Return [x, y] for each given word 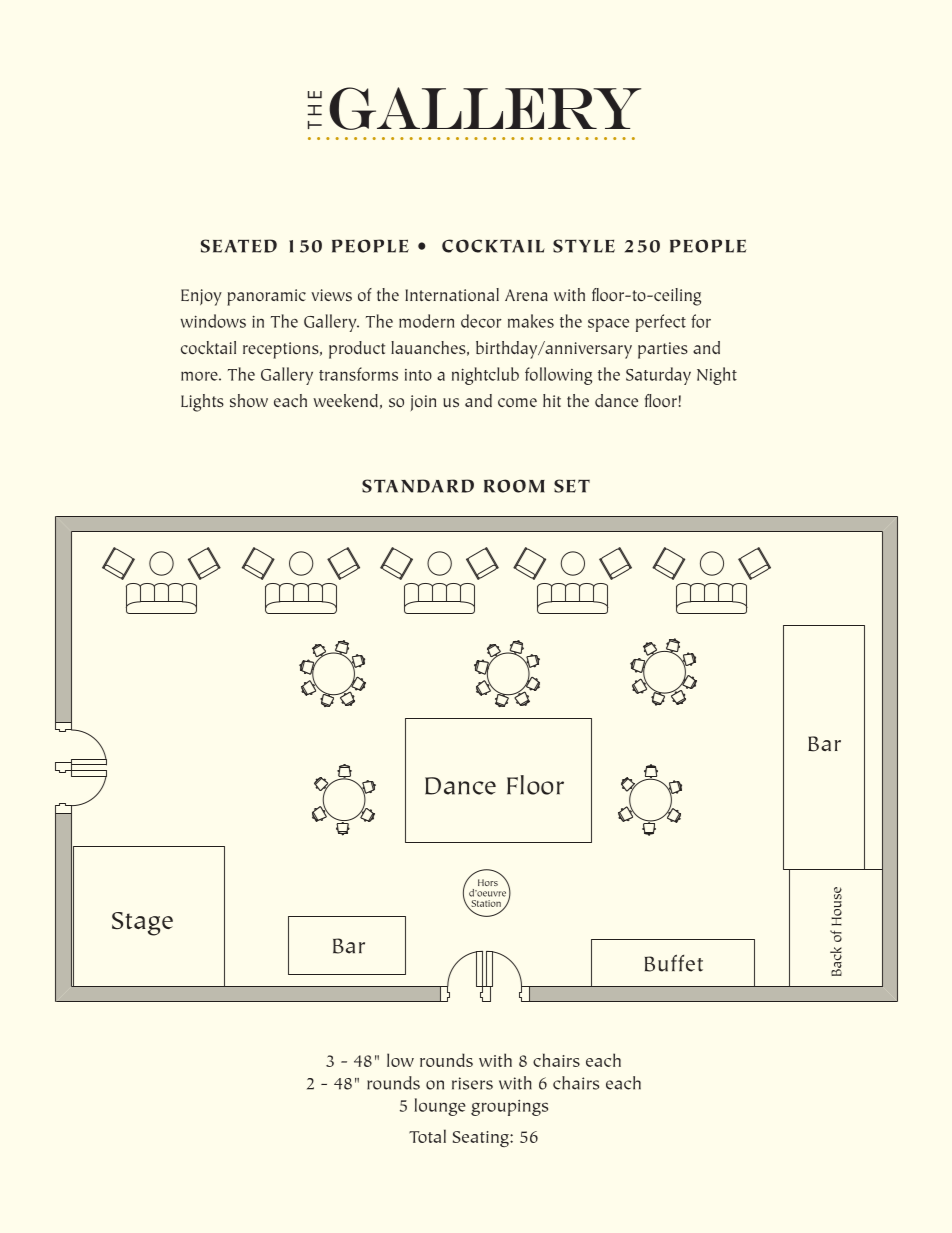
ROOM [514, 486]
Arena [526, 295]
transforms [358, 374]
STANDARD [418, 486]
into [418, 375]
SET [572, 486]
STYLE [584, 246]
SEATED [239, 246]
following [558, 376]
